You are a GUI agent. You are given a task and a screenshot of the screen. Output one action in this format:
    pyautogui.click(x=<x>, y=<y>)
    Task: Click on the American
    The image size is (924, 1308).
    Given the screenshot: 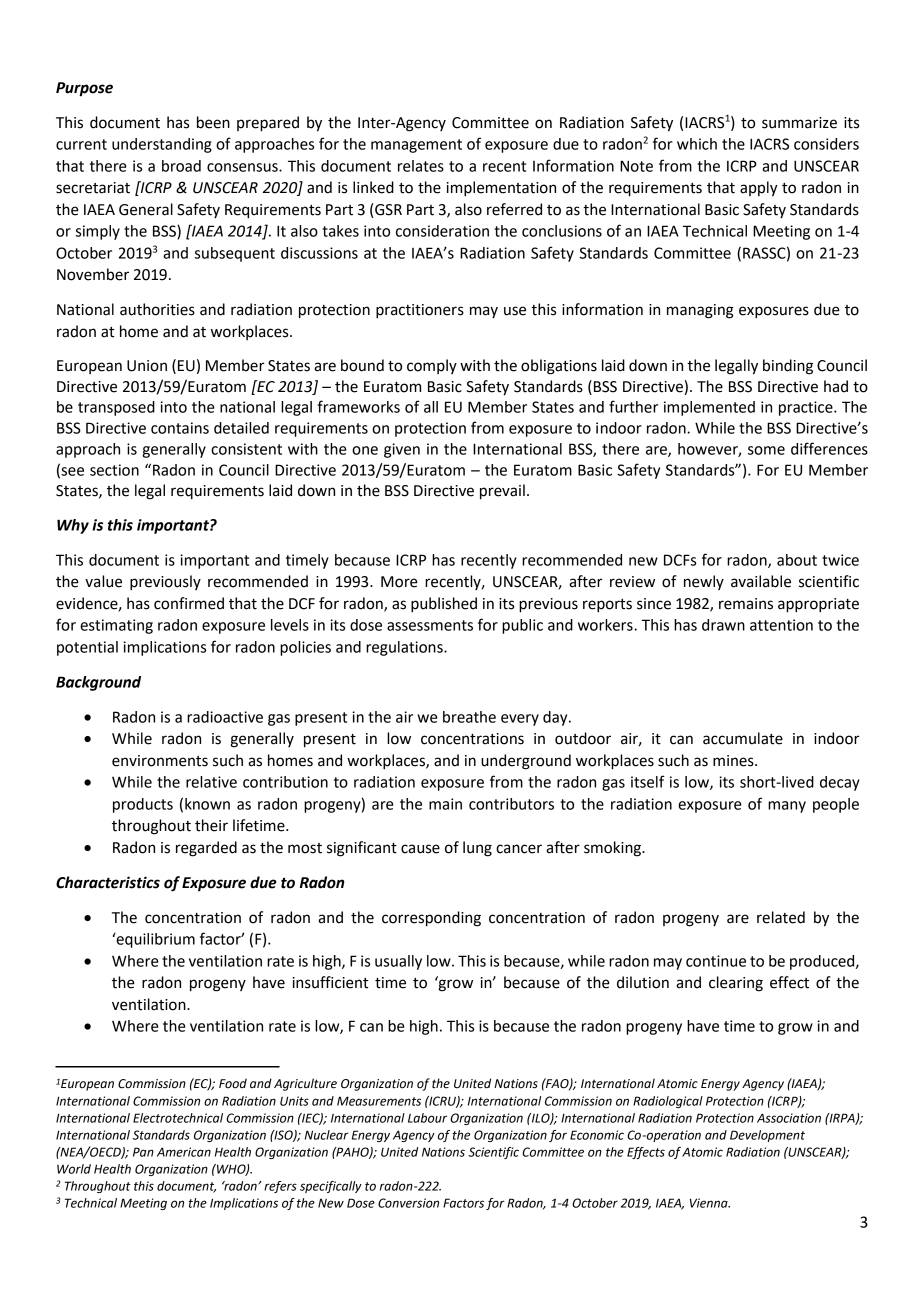 What is the action you would take?
    pyautogui.click(x=184, y=1152)
